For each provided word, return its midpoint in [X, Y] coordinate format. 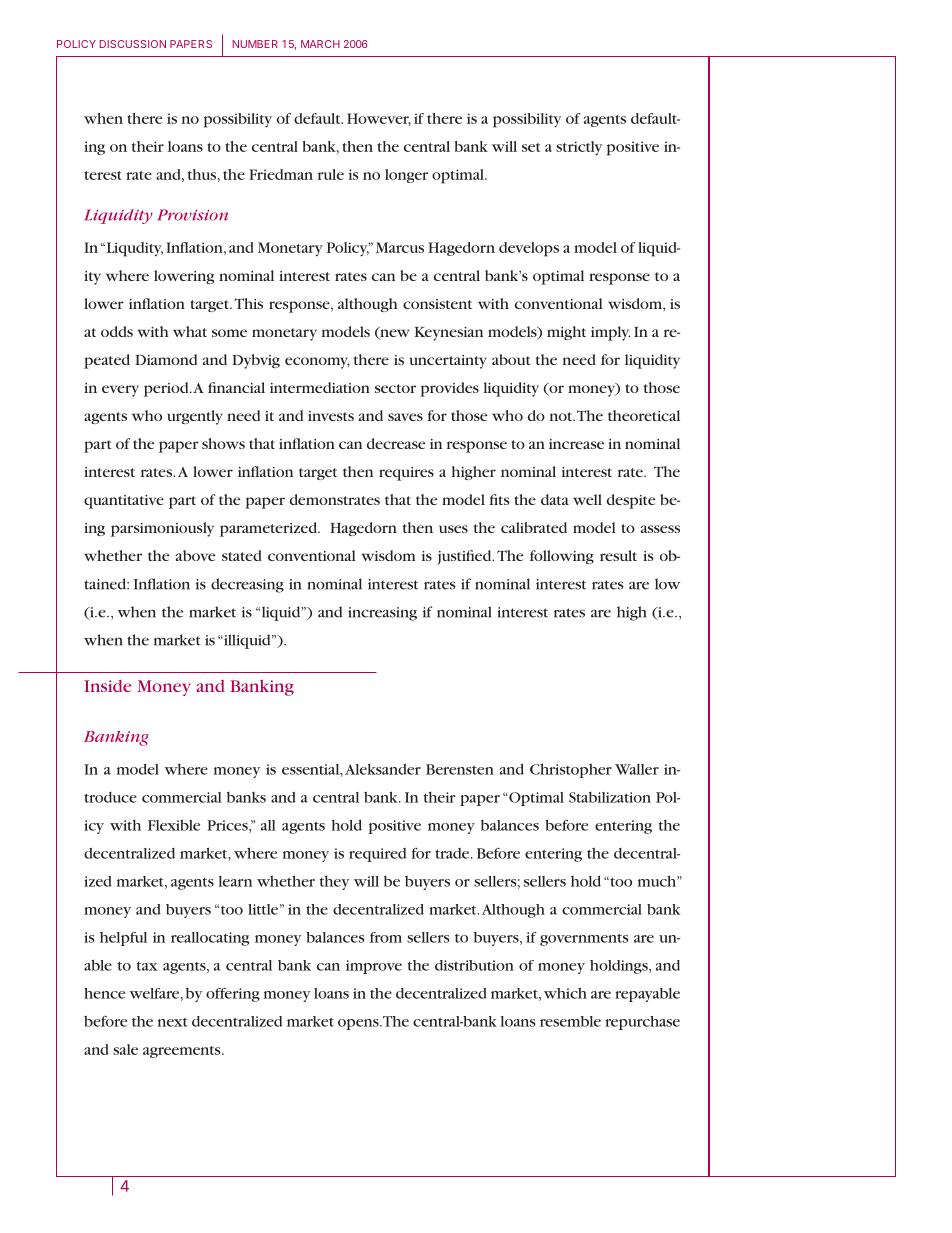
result [618, 555]
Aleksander [383, 769]
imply [610, 333]
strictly [579, 148]
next [173, 1022]
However [379, 119]
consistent [437, 304]
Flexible [174, 825]
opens [359, 1024]
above [195, 555]
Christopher [571, 770]
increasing [382, 614]
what [190, 331]
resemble [570, 1021]
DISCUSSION [132, 44]
